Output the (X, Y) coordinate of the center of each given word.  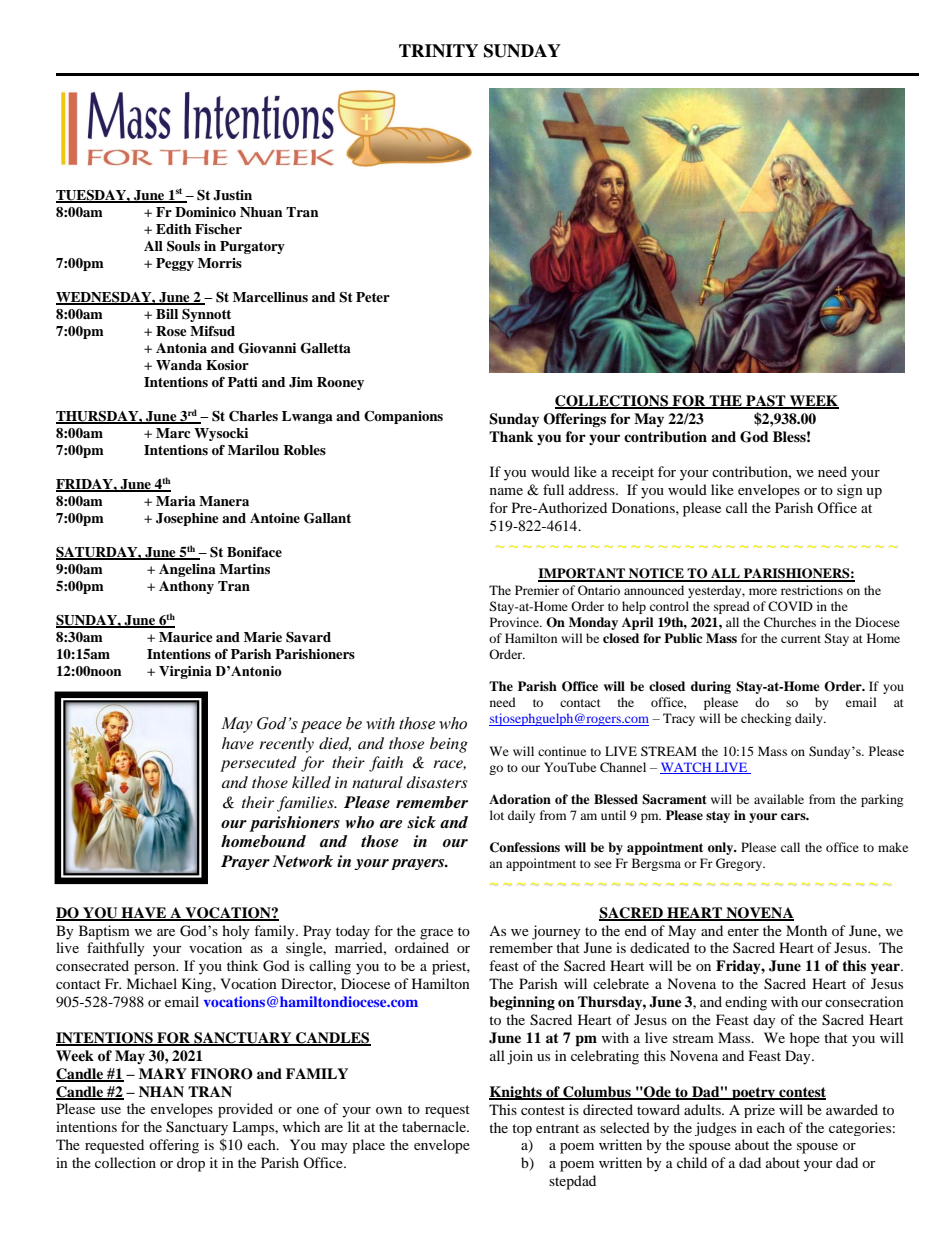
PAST (766, 402)
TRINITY (438, 51)
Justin (232, 195)
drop (191, 1164)
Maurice (186, 637)
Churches (790, 622)
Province (516, 622)
